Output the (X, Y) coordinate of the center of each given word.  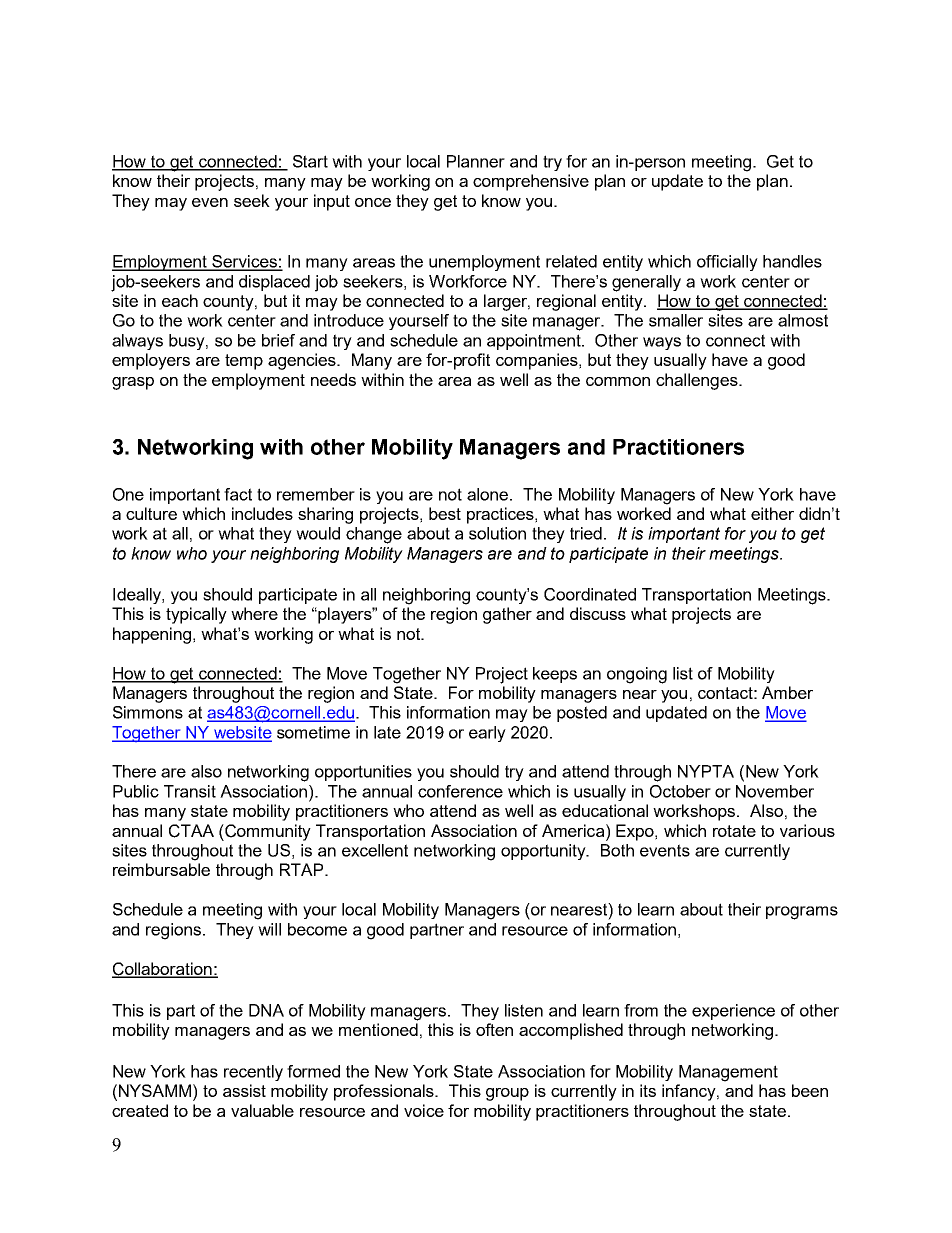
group (507, 1094)
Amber (787, 692)
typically (196, 615)
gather (507, 615)
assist (244, 1090)
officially (727, 263)
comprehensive (531, 182)
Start (310, 161)
